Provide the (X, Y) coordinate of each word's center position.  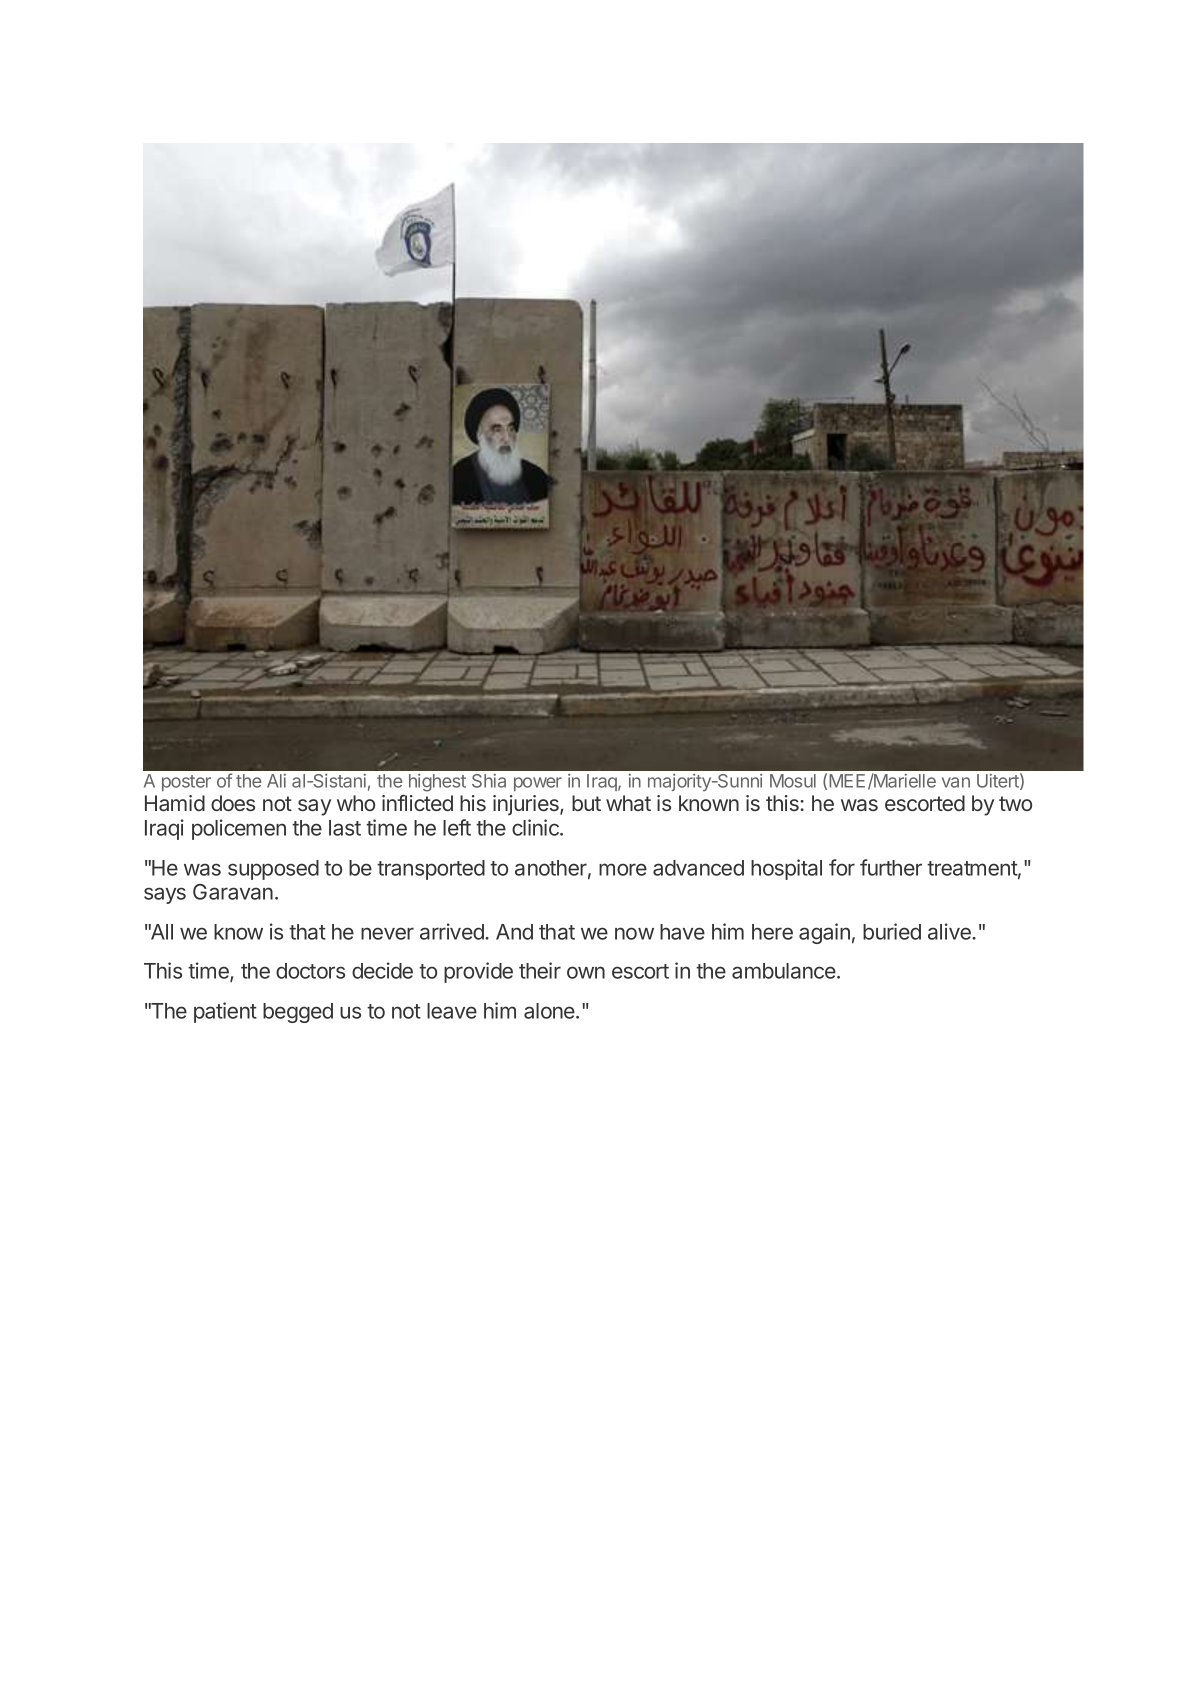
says (165, 895)
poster (186, 783)
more (623, 869)
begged (298, 1013)
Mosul (793, 781)
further (891, 867)
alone (550, 1011)
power (538, 784)
